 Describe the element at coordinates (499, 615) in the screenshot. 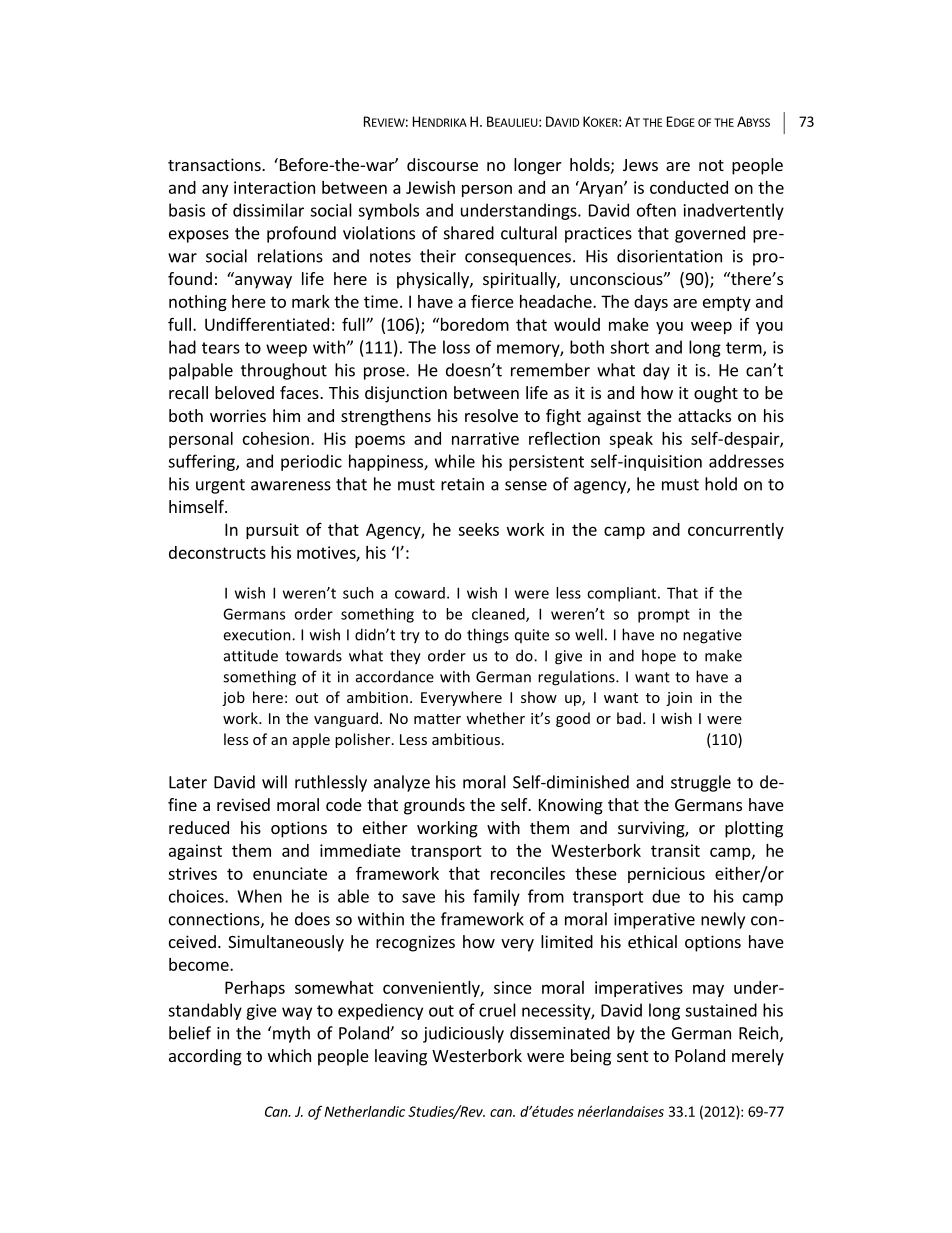

I see `cleaned` at that location.
